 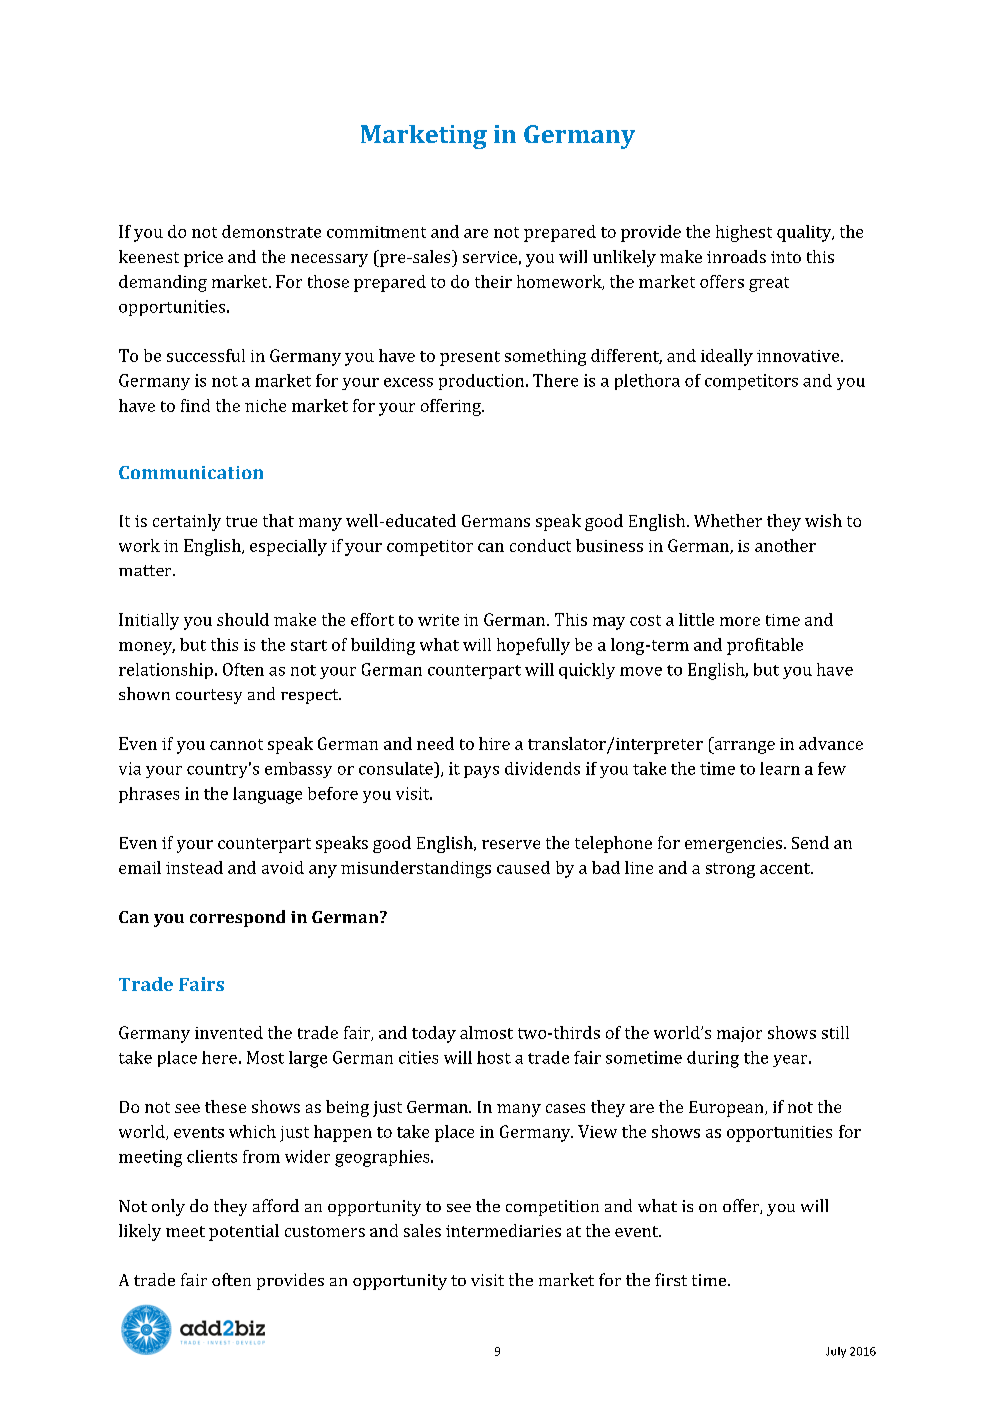 What do you see at coordinates (671, 1279) in the page?
I see `first` at bounding box center [671, 1279].
